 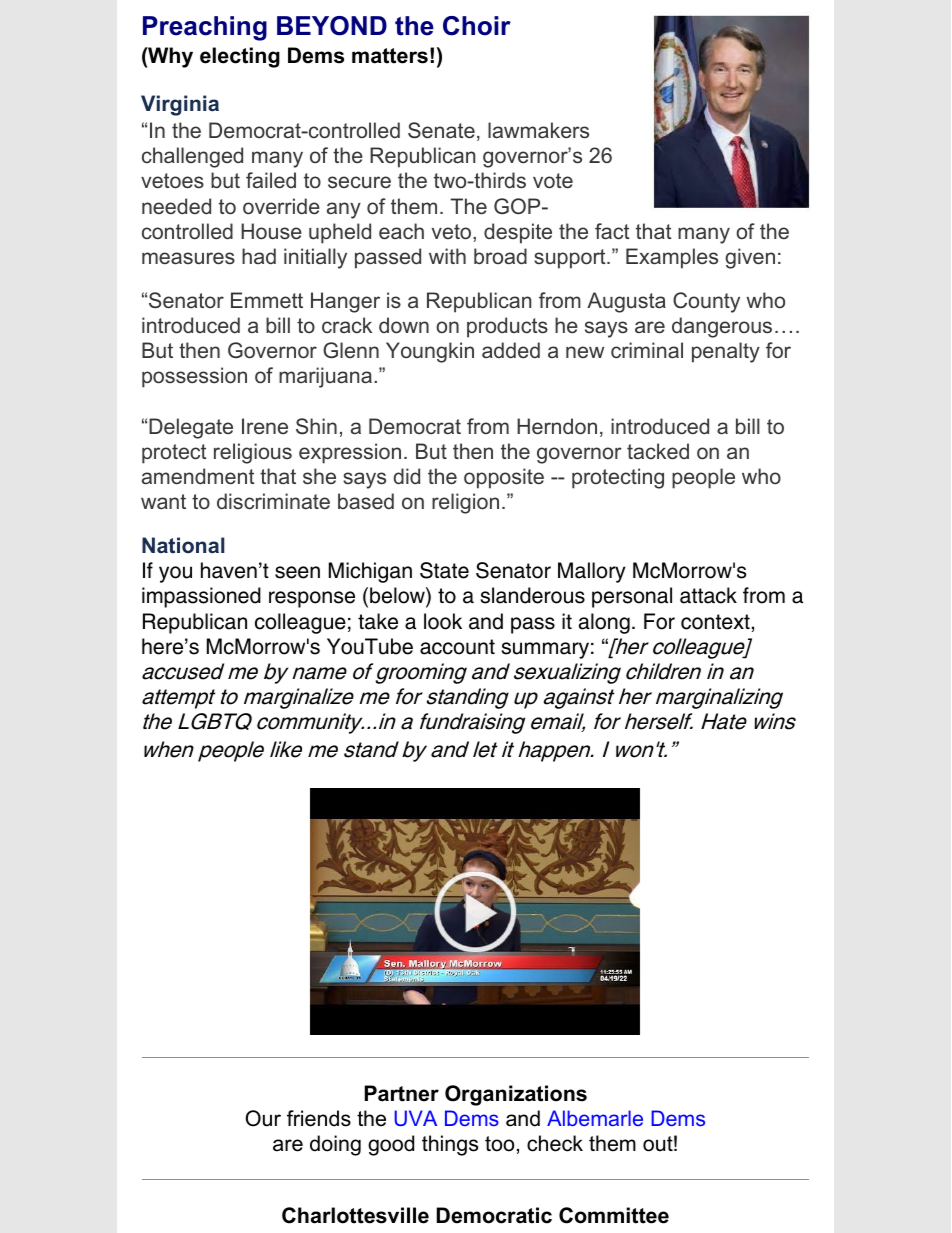 I want to click on criminal, so click(x=647, y=350).
